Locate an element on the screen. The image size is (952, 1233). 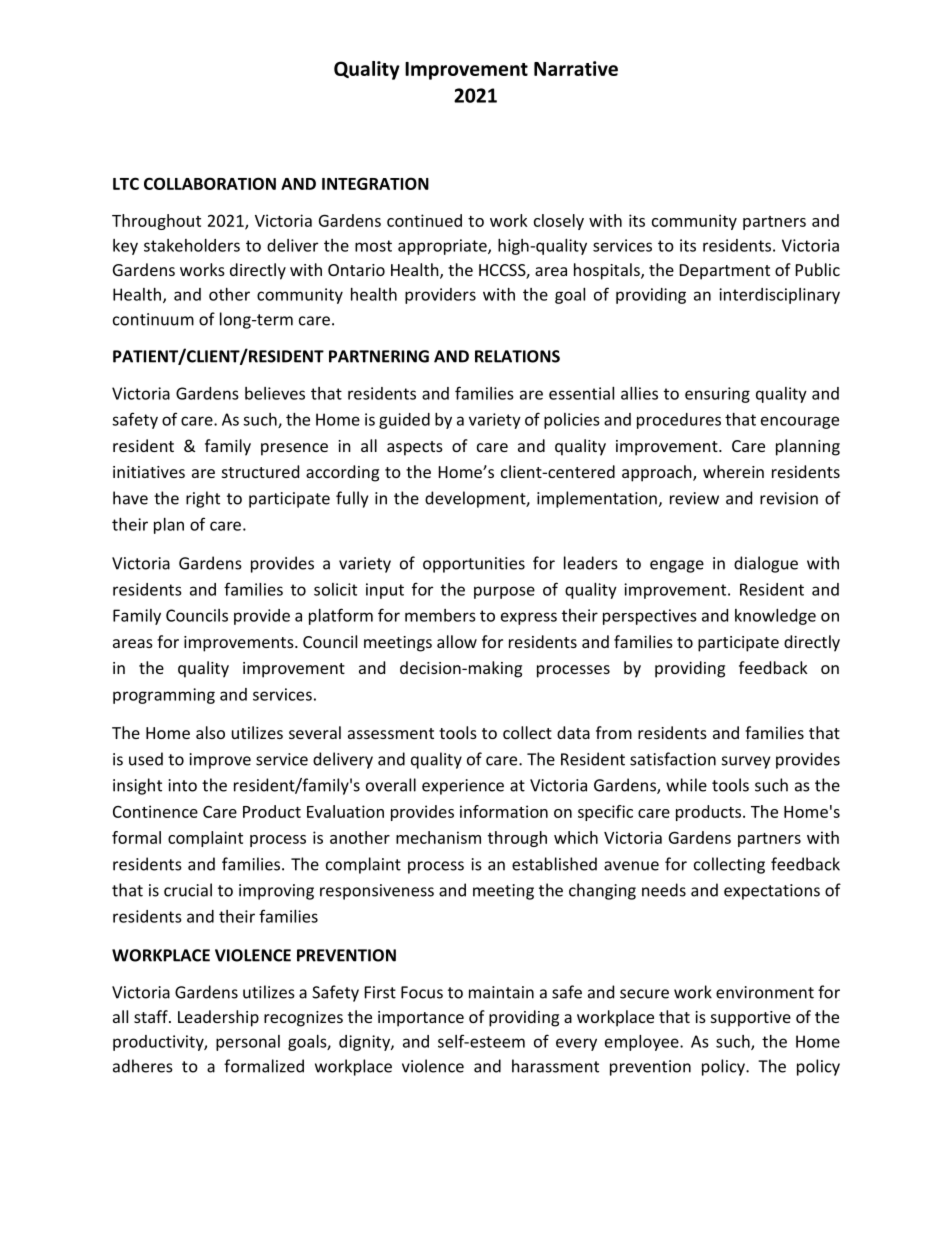
experience is located at coordinates (463, 787).
